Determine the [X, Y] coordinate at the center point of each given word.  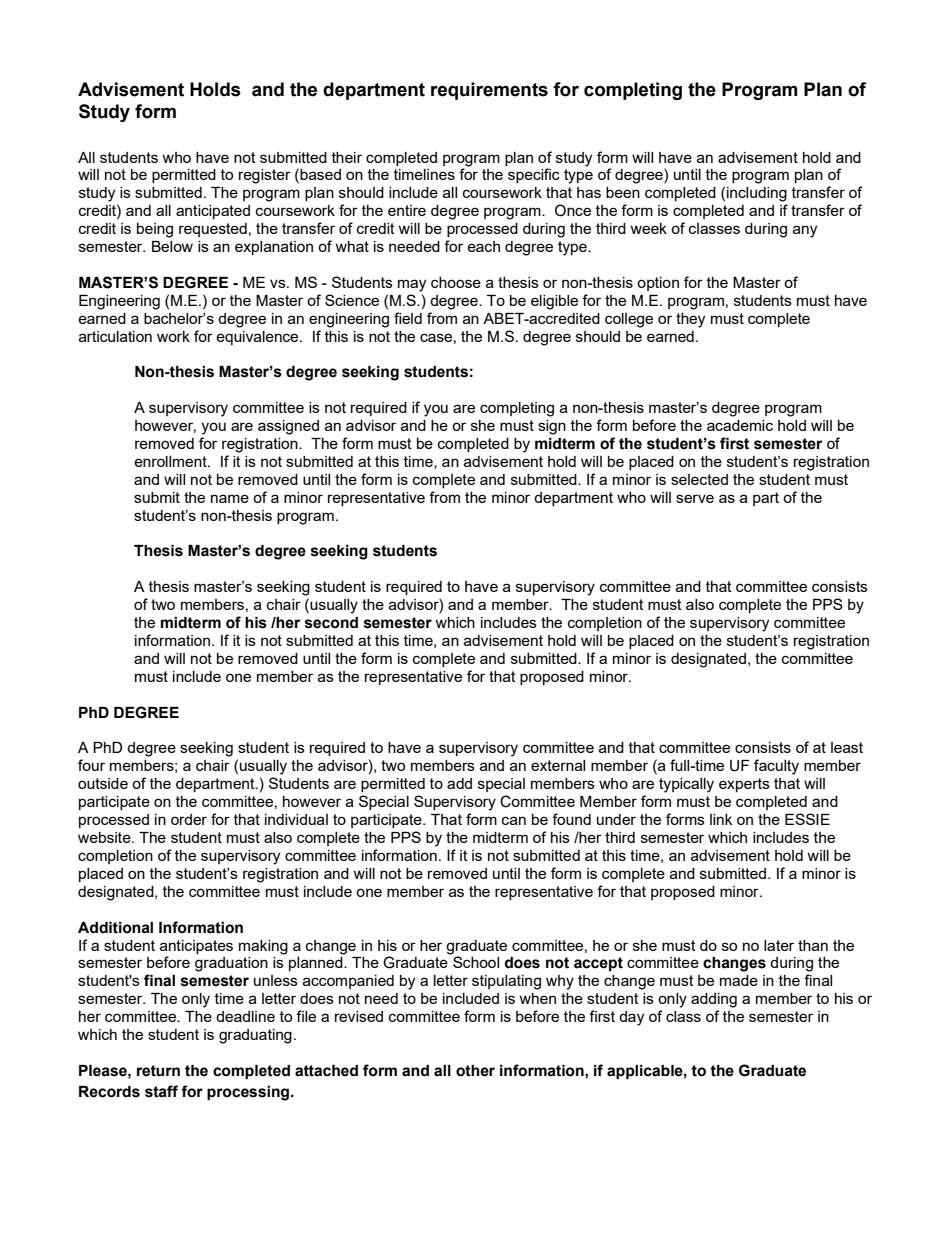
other [475, 1071]
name [230, 498]
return [158, 1071]
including [757, 194]
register [265, 176]
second [331, 623]
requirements [489, 91]
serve [695, 498]
